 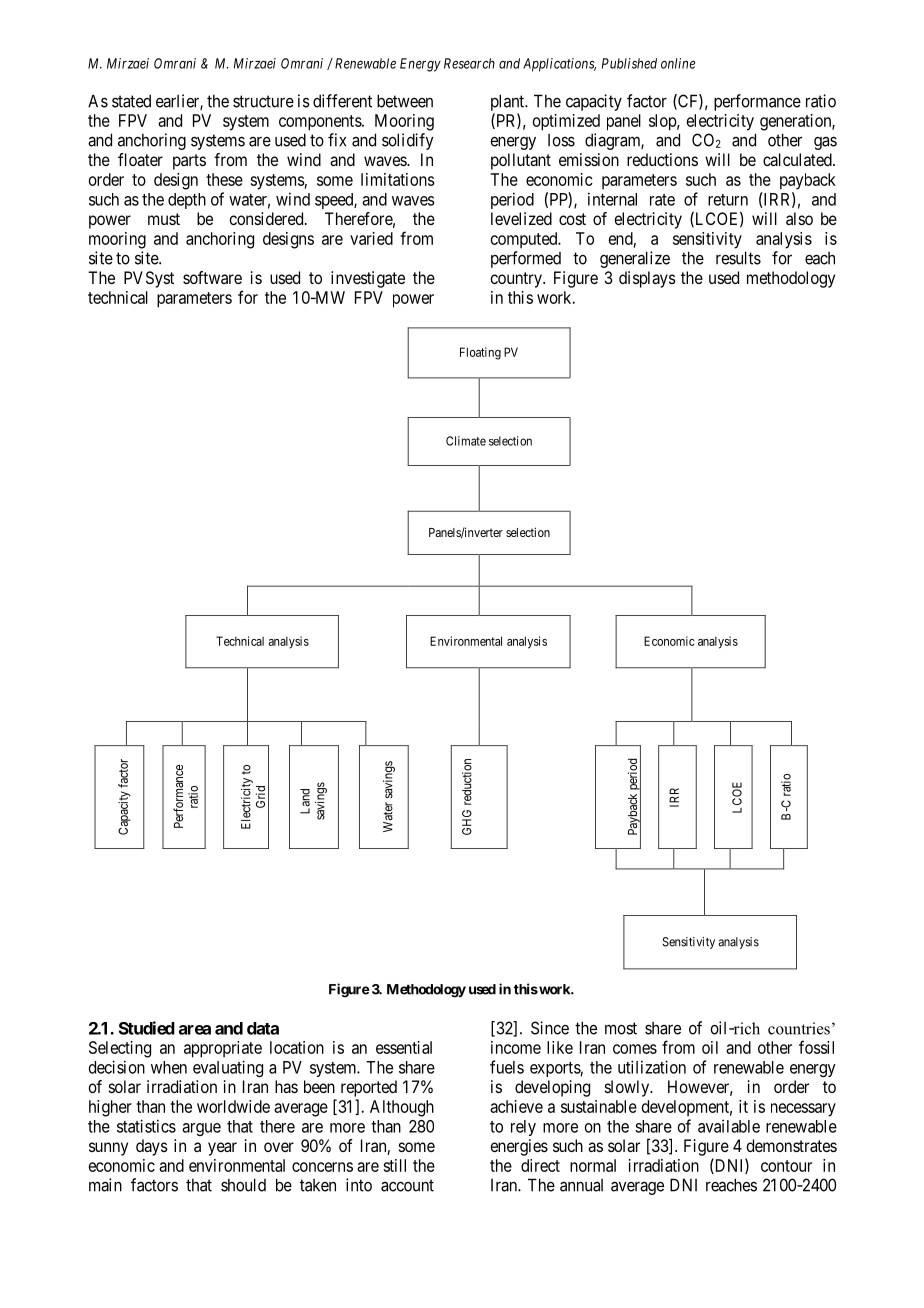 I want to click on software, so click(x=212, y=277).
